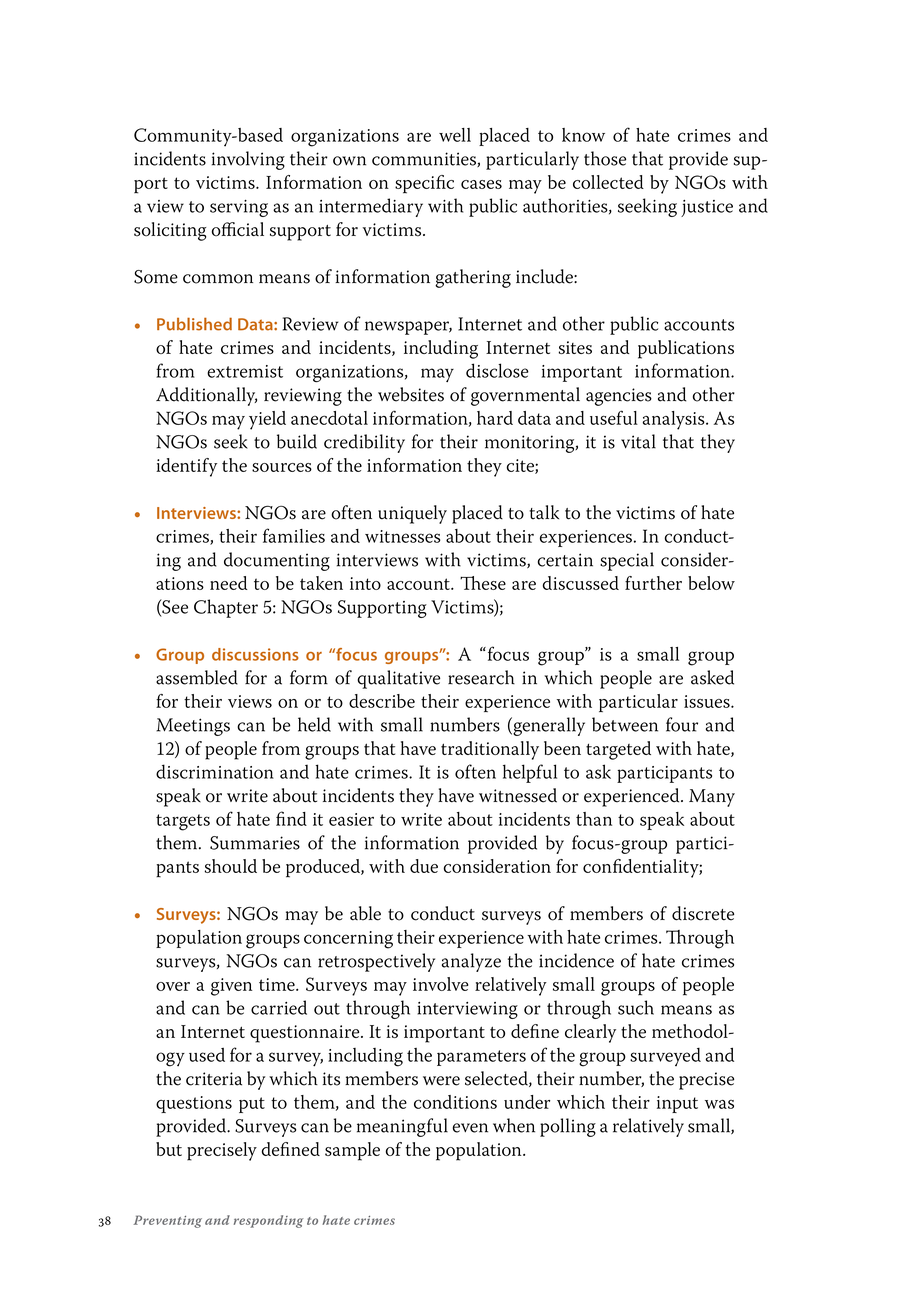  Describe the element at coordinates (653, 583) in the page. I see `further` at that location.
